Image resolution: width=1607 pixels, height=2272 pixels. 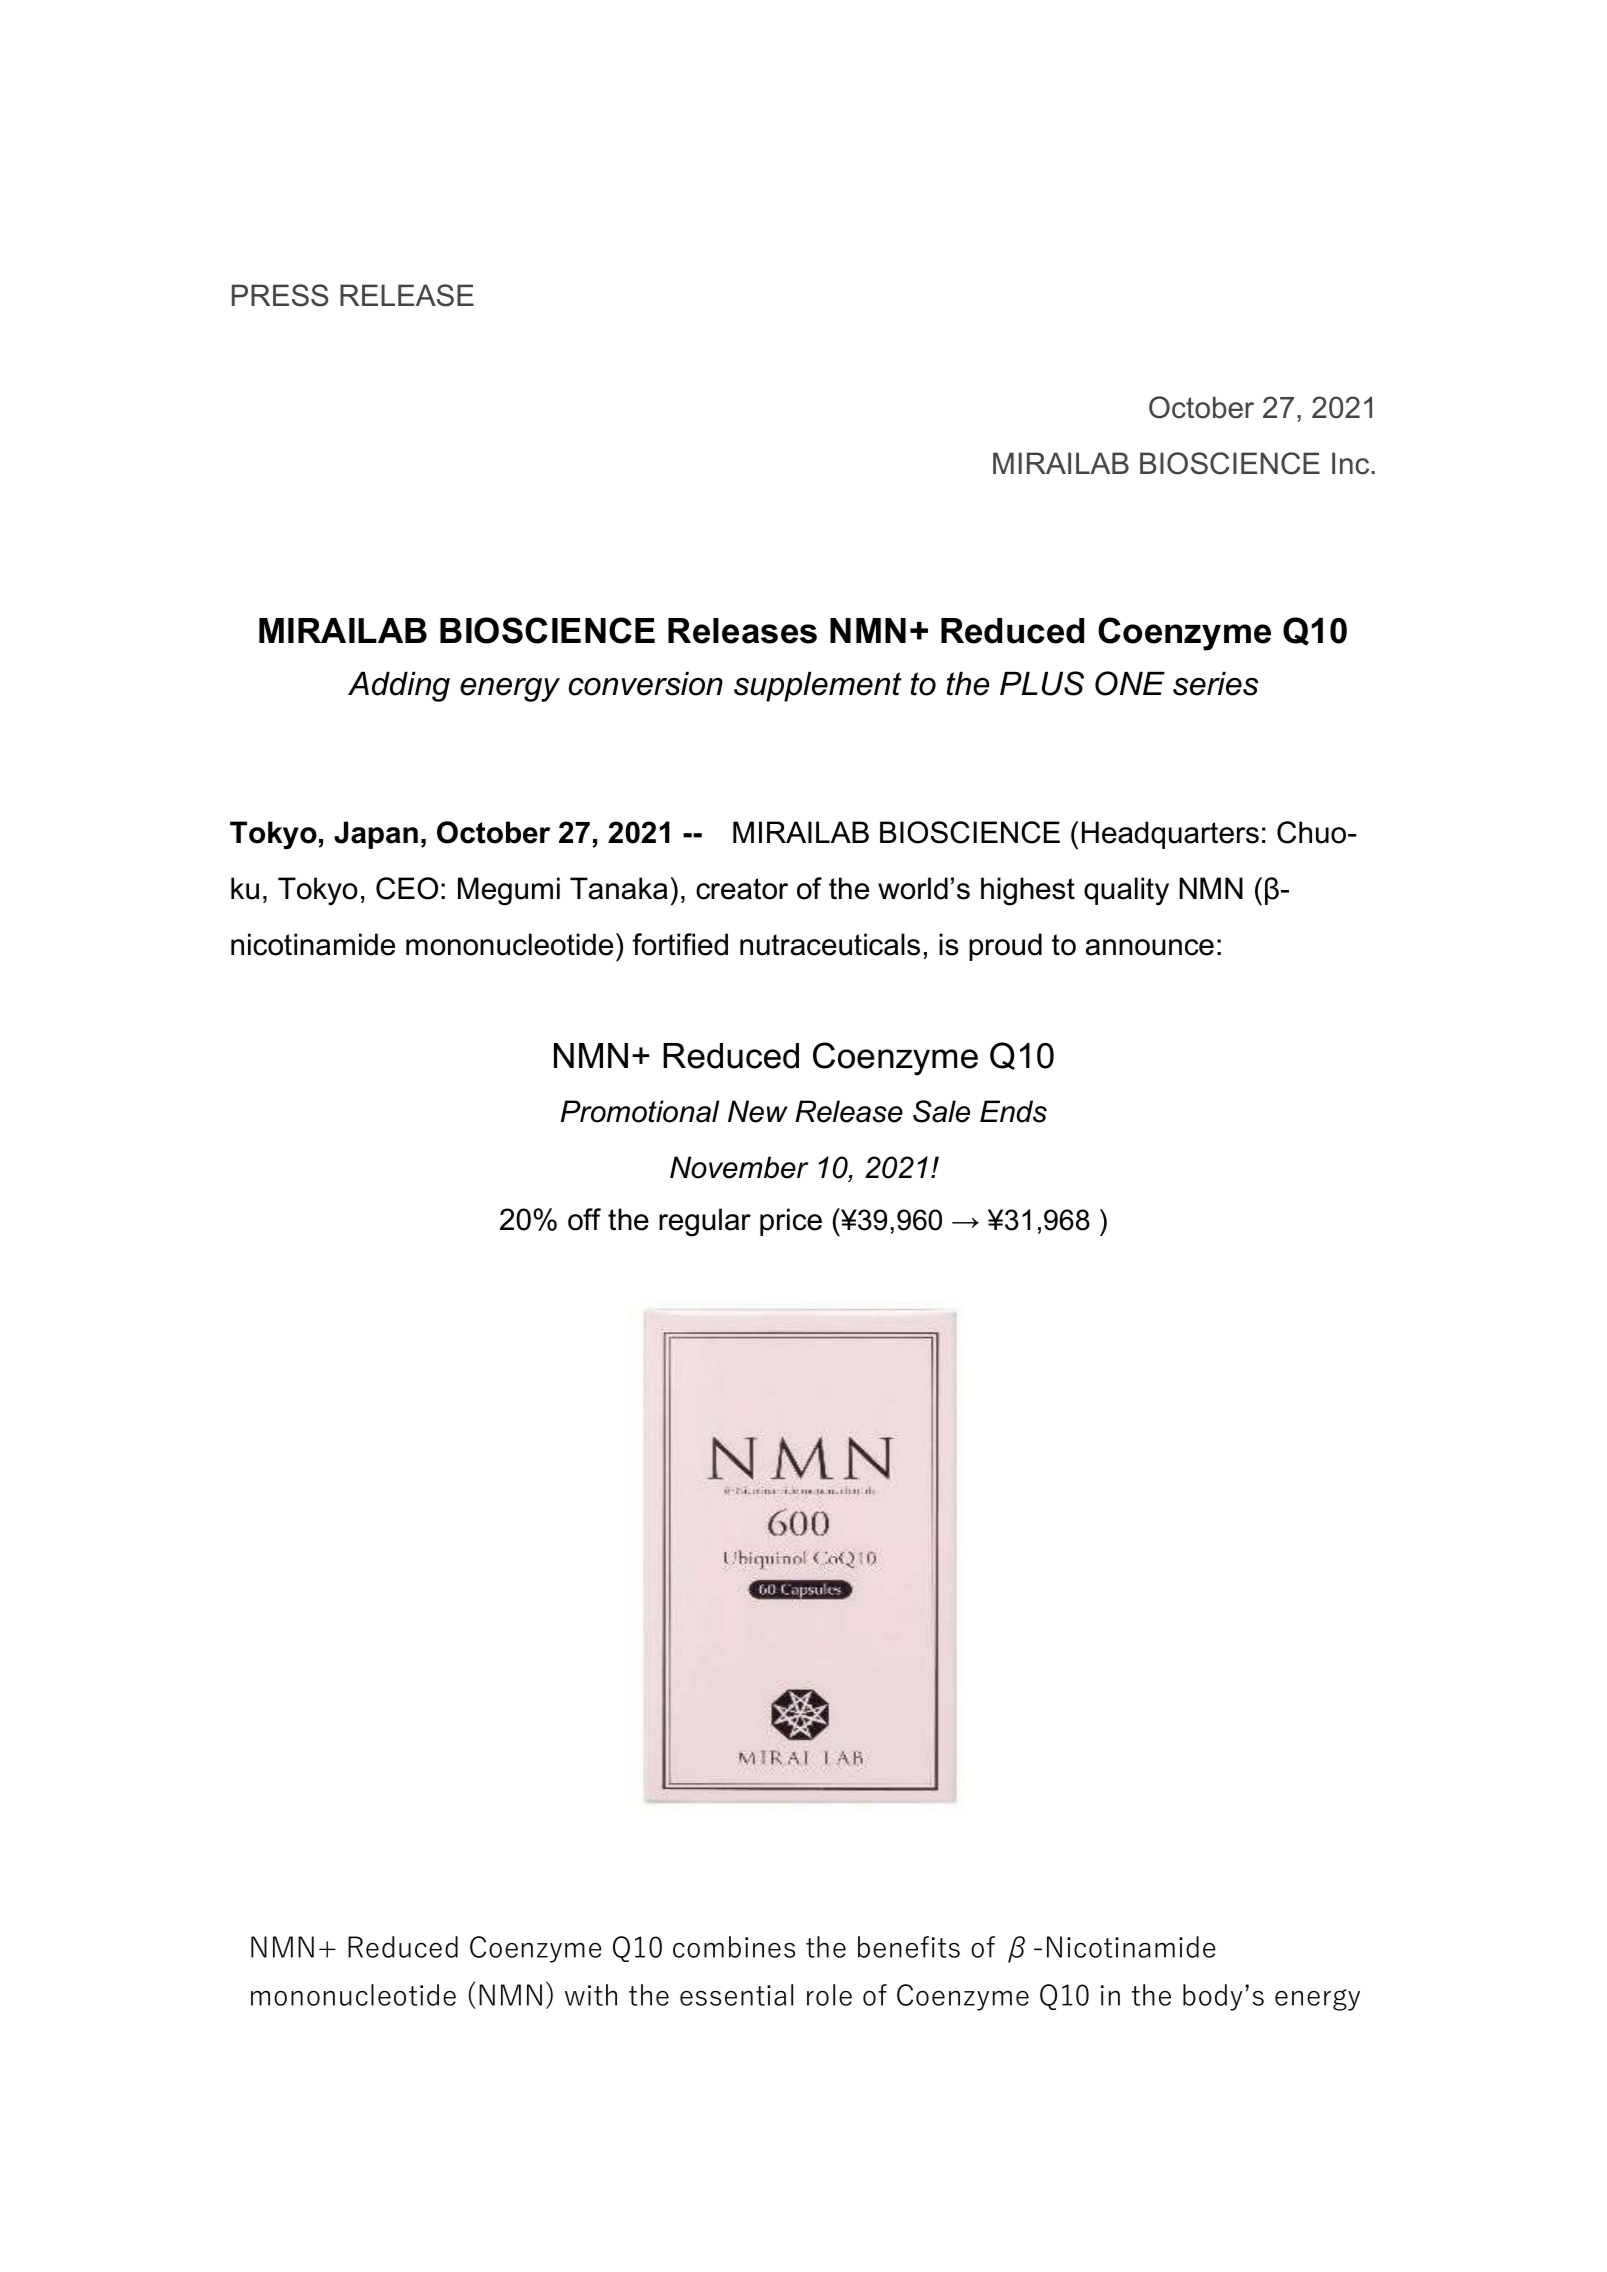 What do you see at coordinates (1150, 947) in the screenshot?
I see `announce` at bounding box center [1150, 947].
